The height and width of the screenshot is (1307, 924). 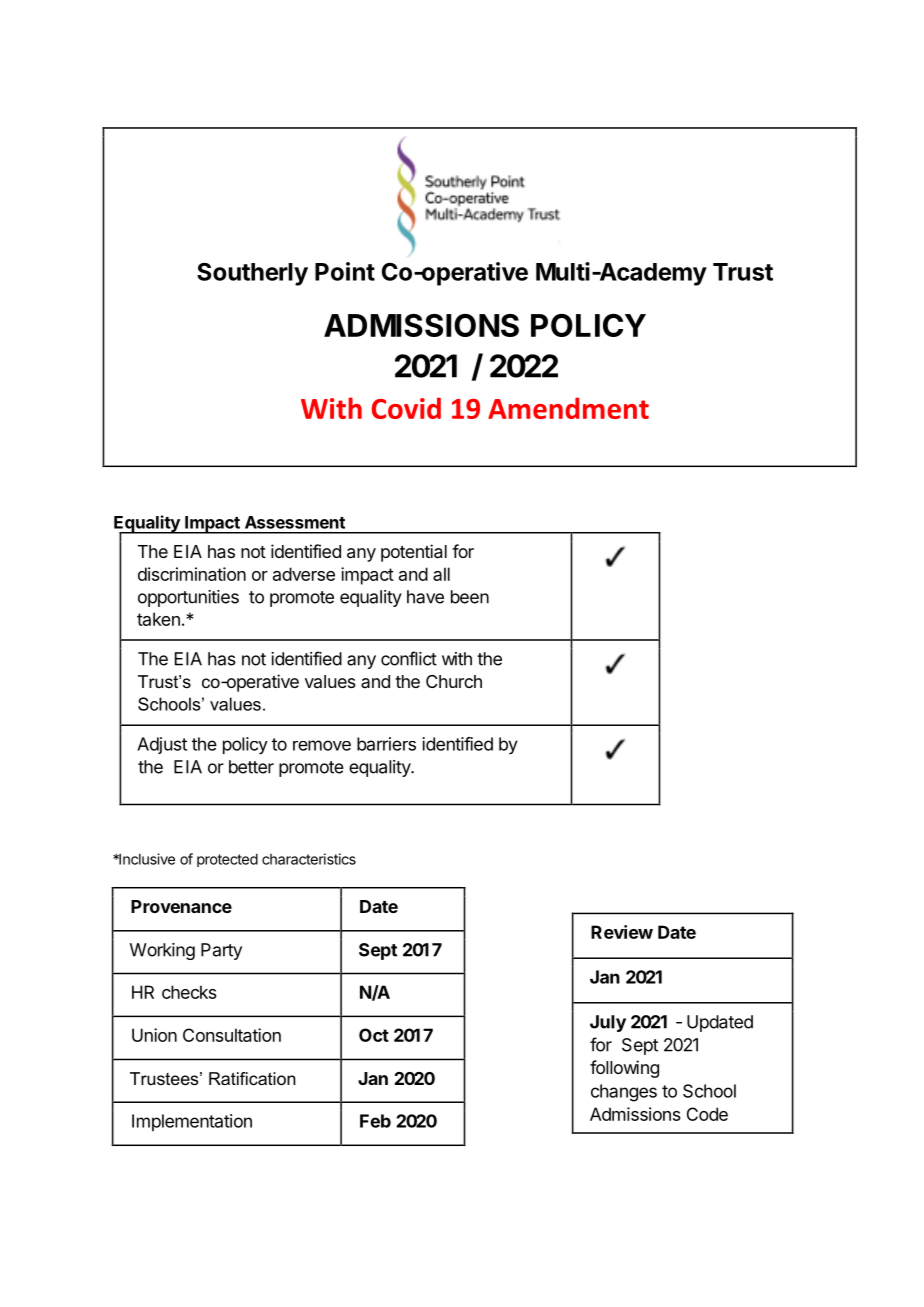 What do you see at coordinates (375, 1121) in the screenshot?
I see `Feb` at bounding box center [375, 1121].
